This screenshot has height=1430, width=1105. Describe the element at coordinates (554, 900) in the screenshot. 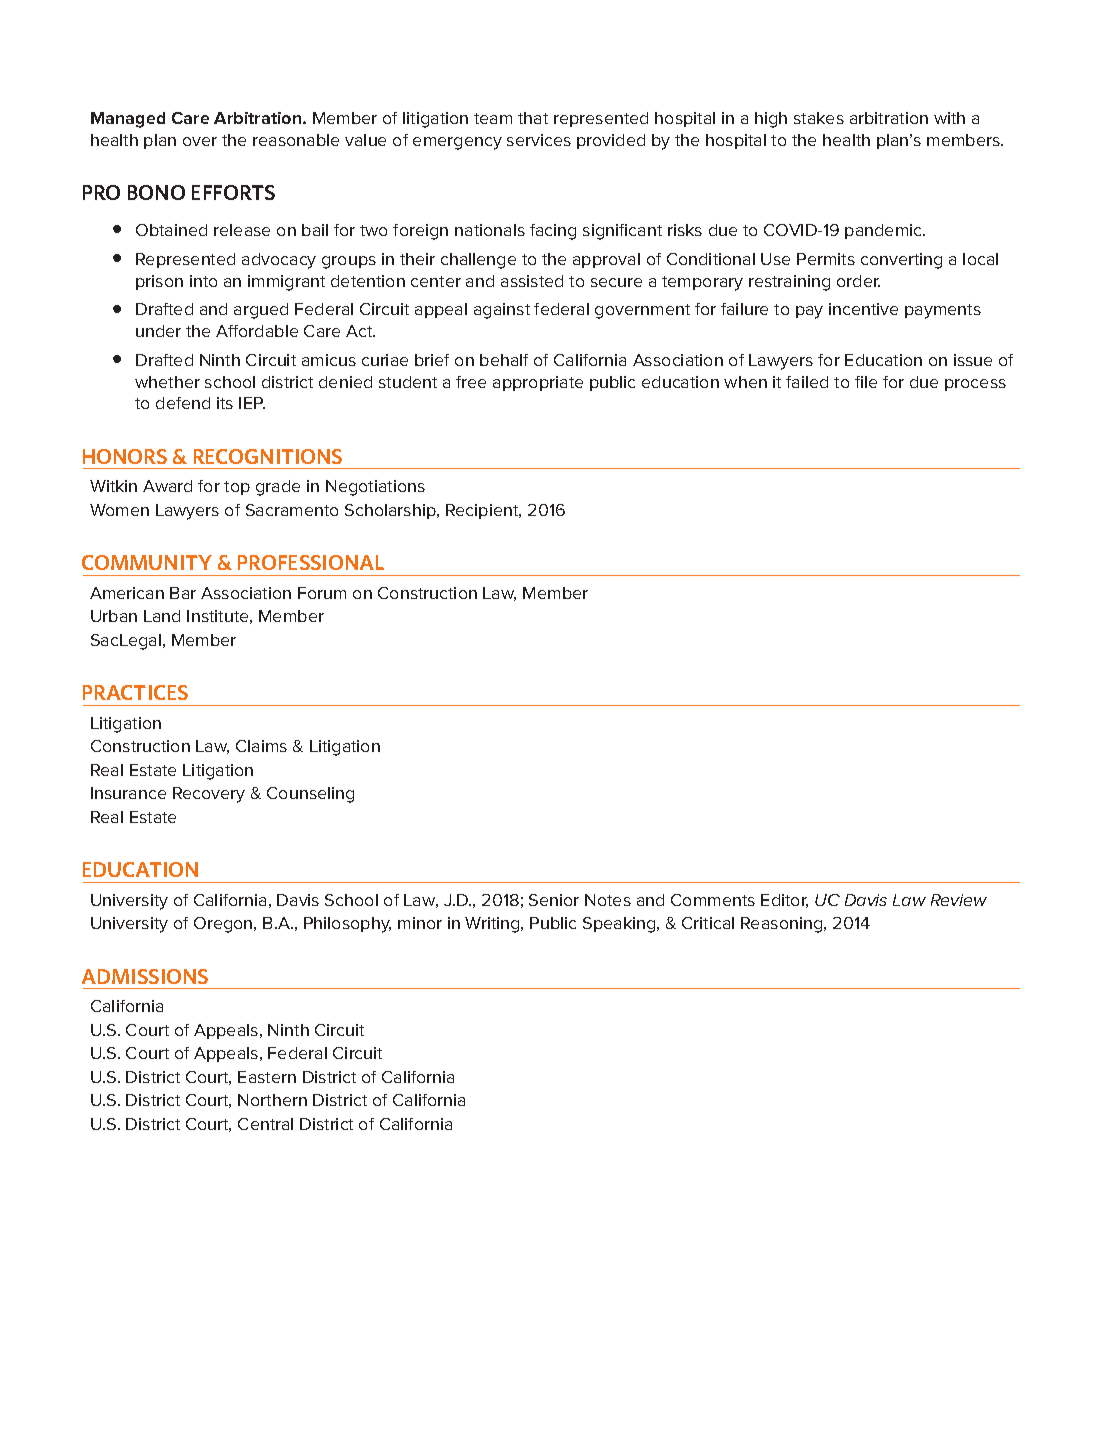

I see `Senior` at that location.
